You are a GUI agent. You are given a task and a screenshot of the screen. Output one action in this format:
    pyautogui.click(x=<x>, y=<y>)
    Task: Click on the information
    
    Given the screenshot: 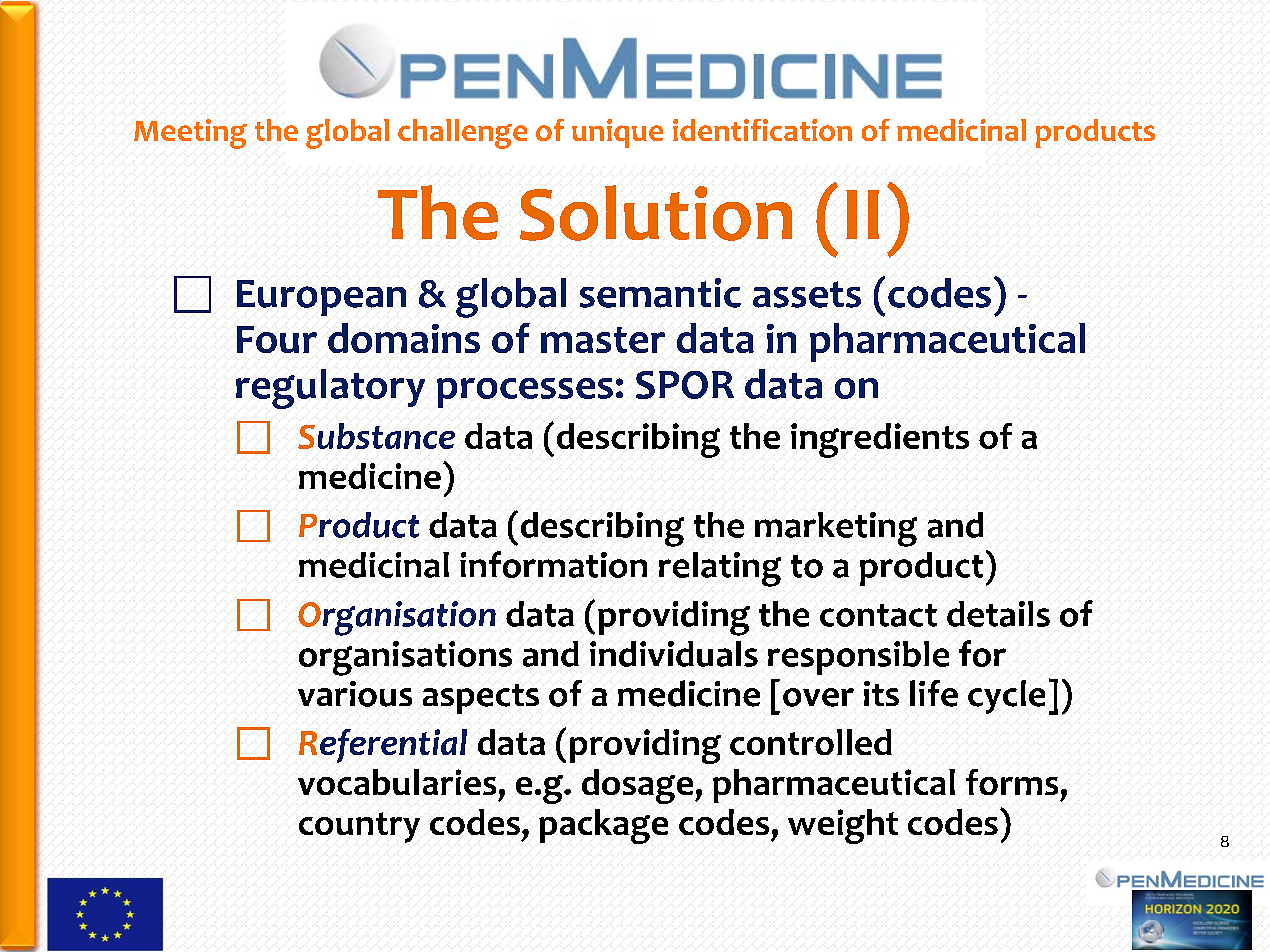 What is the action you would take?
    pyautogui.click(x=553, y=564)
